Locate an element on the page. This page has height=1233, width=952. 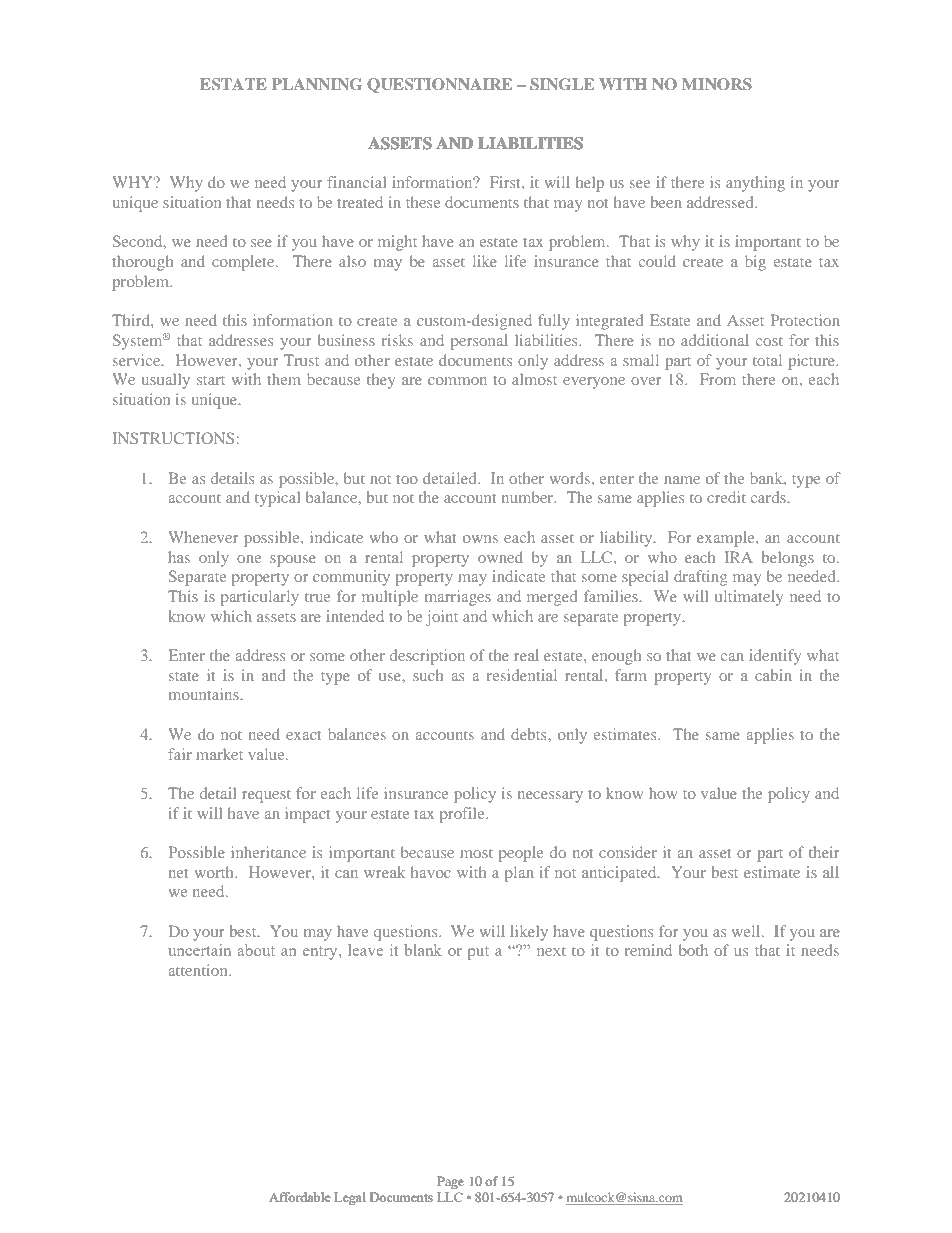
both is located at coordinates (693, 950).
